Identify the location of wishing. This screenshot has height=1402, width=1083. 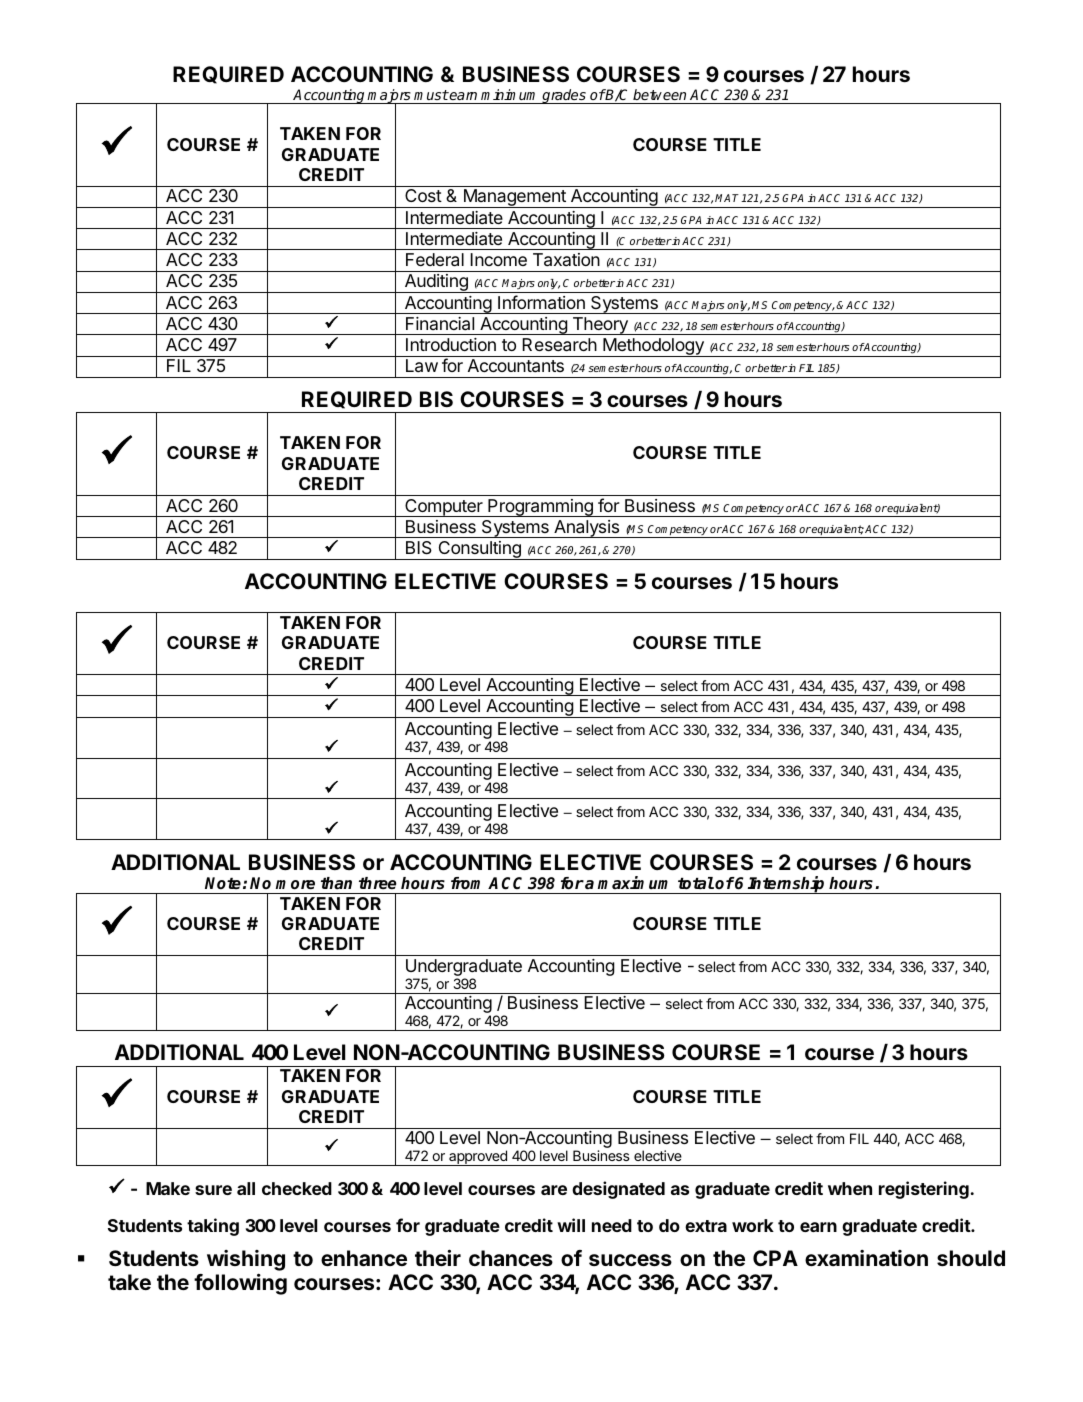
(246, 1260).
